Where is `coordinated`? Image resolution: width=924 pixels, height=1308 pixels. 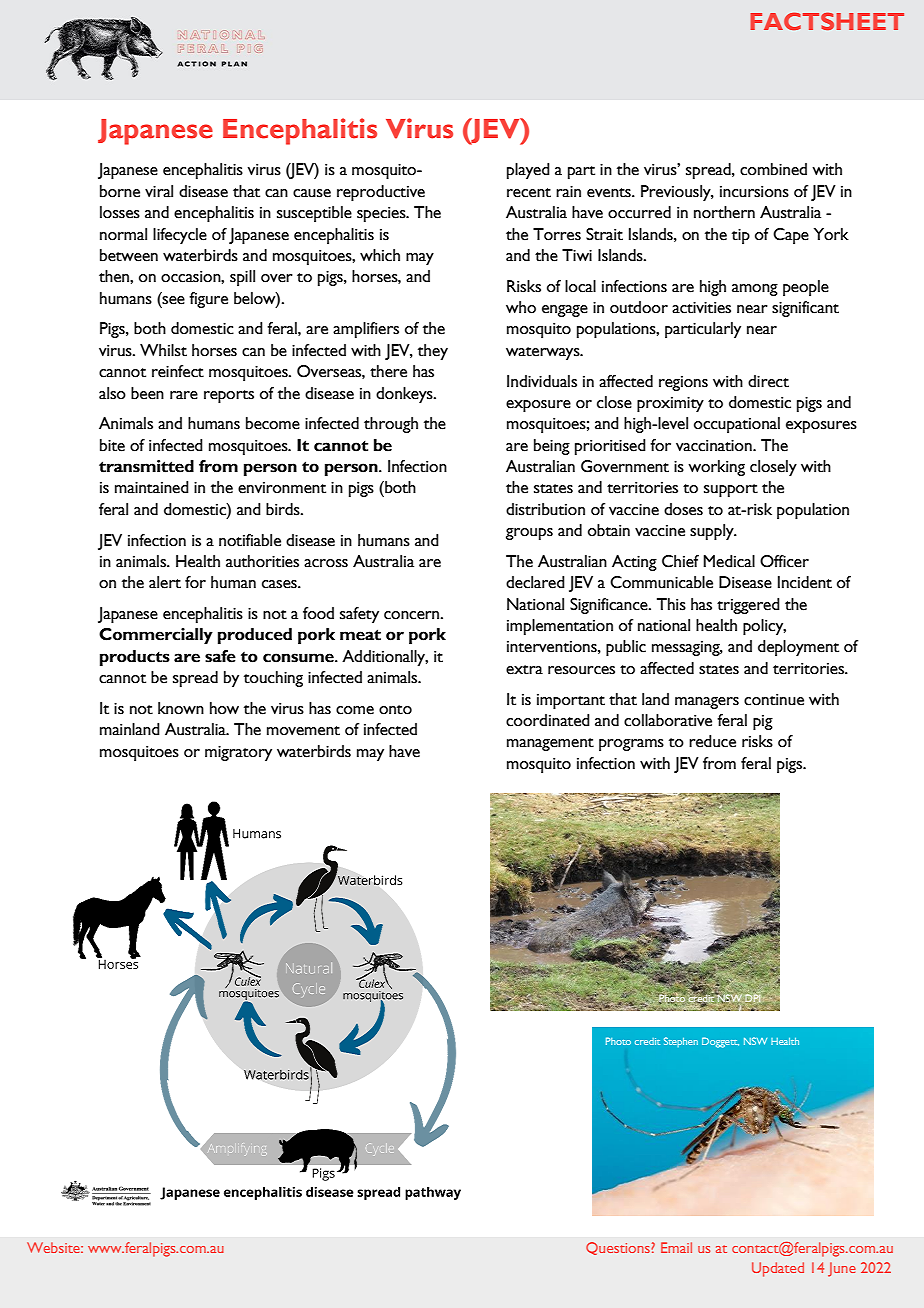
coordinated is located at coordinates (548, 720).
